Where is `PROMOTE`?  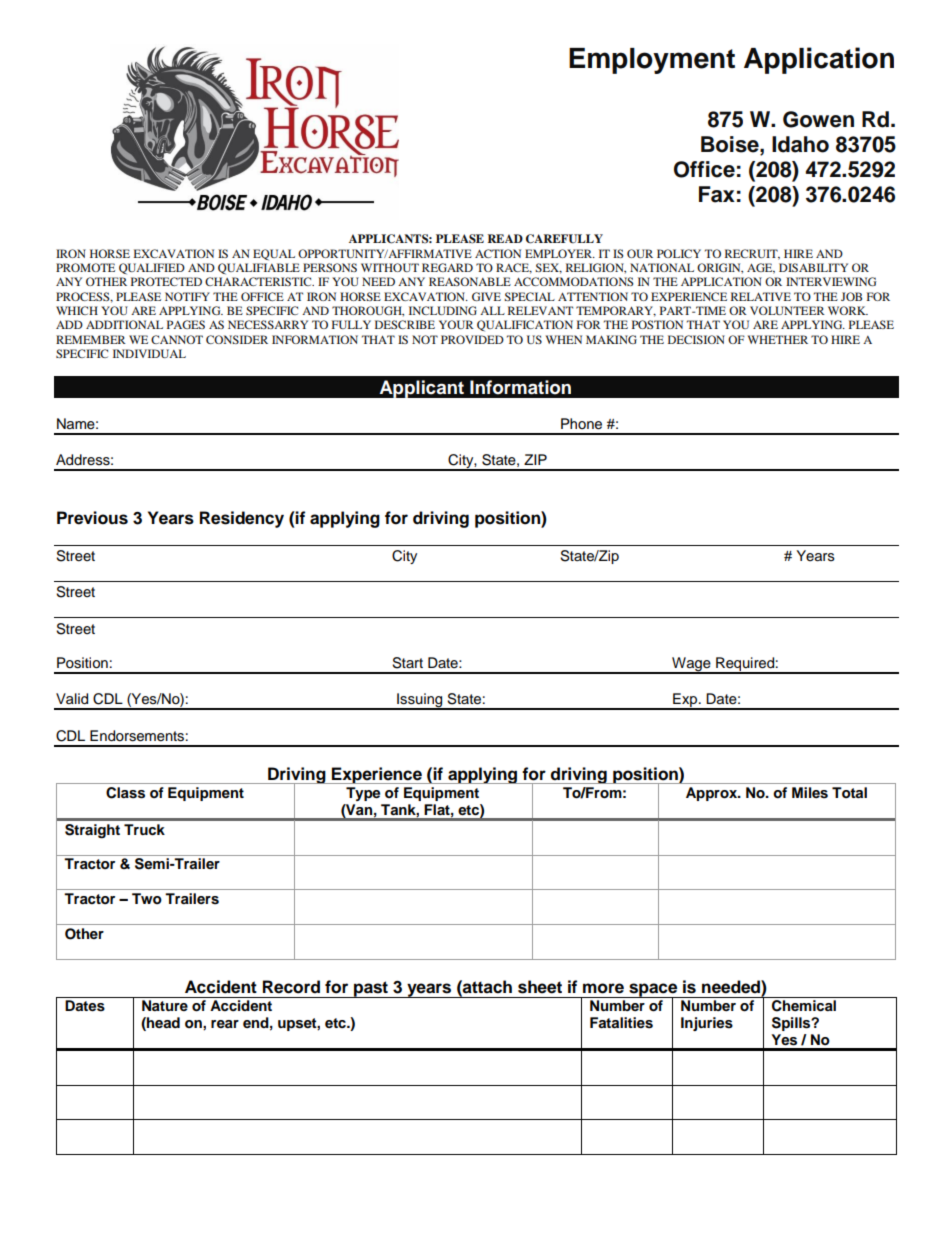 PROMOTE is located at coordinates (85, 267).
